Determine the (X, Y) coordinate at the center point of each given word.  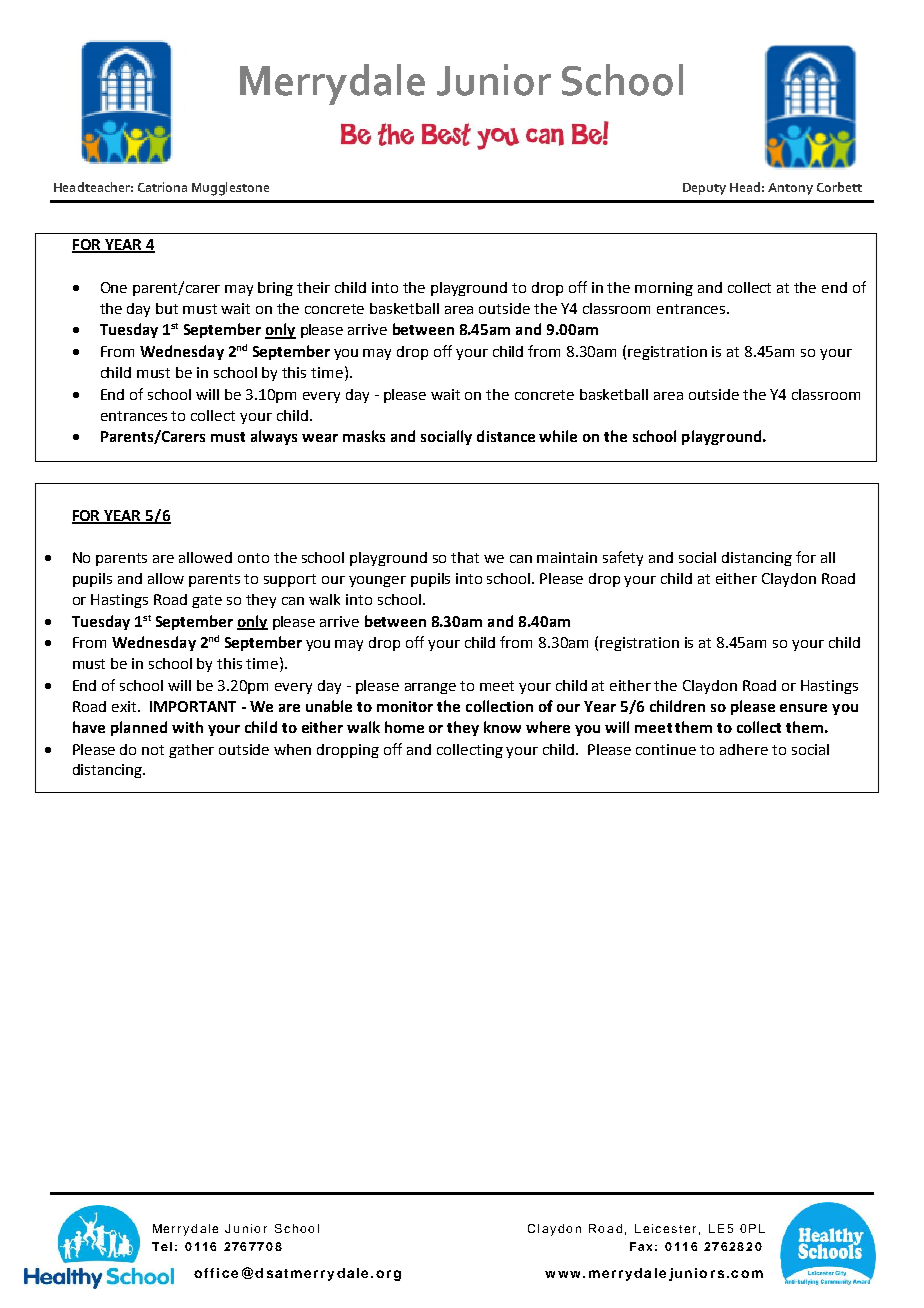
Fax (641, 1246)
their (313, 287)
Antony (790, 189)
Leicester (665, 1228)
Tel (162, 1246)
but (167, 308)
